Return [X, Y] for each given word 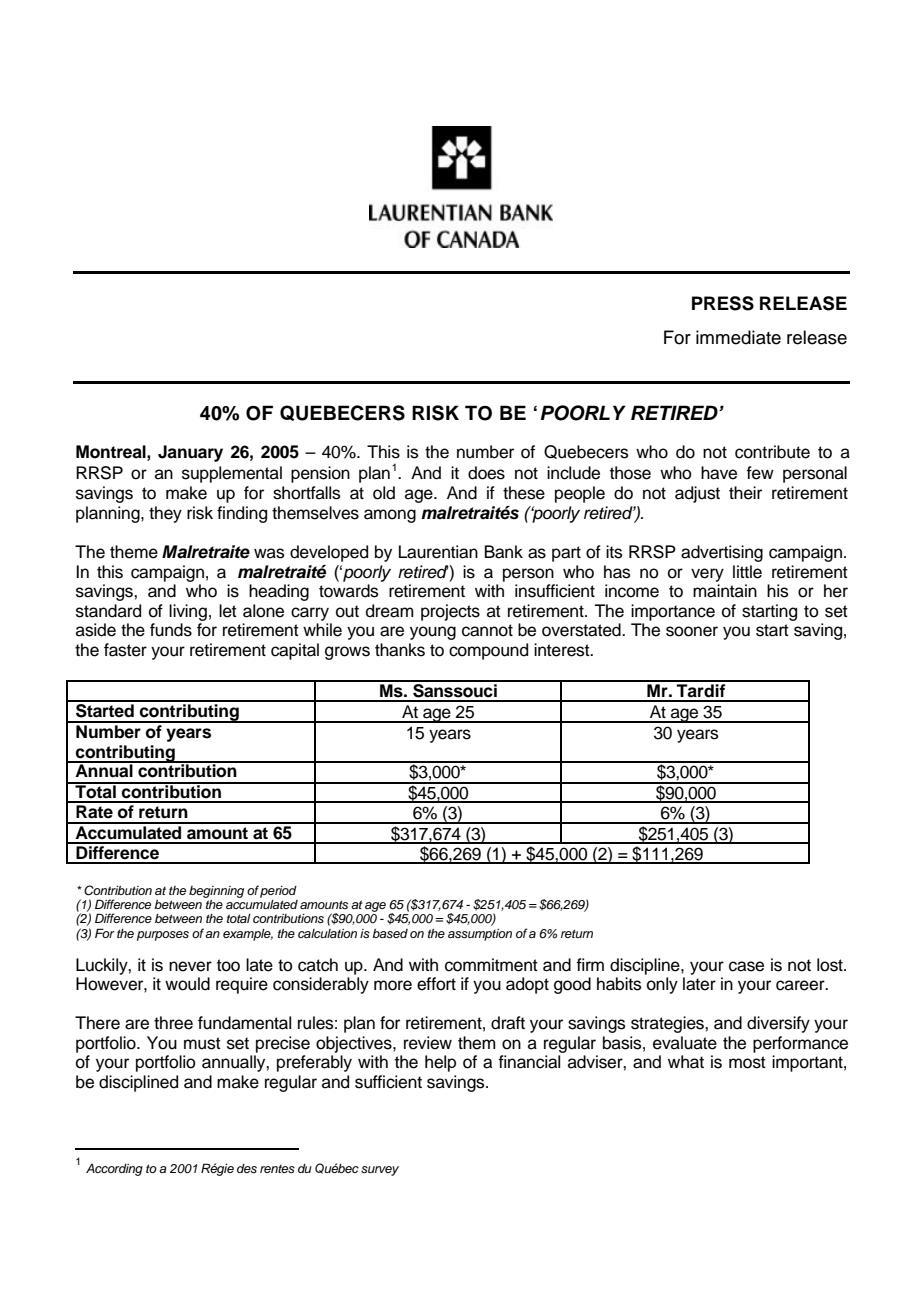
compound [488, 651]
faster [125, 650]
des [247, 1168]
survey [380, 1171]
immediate [738, 337]
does [486, 473]
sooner [692, 631]
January [190, 453]
